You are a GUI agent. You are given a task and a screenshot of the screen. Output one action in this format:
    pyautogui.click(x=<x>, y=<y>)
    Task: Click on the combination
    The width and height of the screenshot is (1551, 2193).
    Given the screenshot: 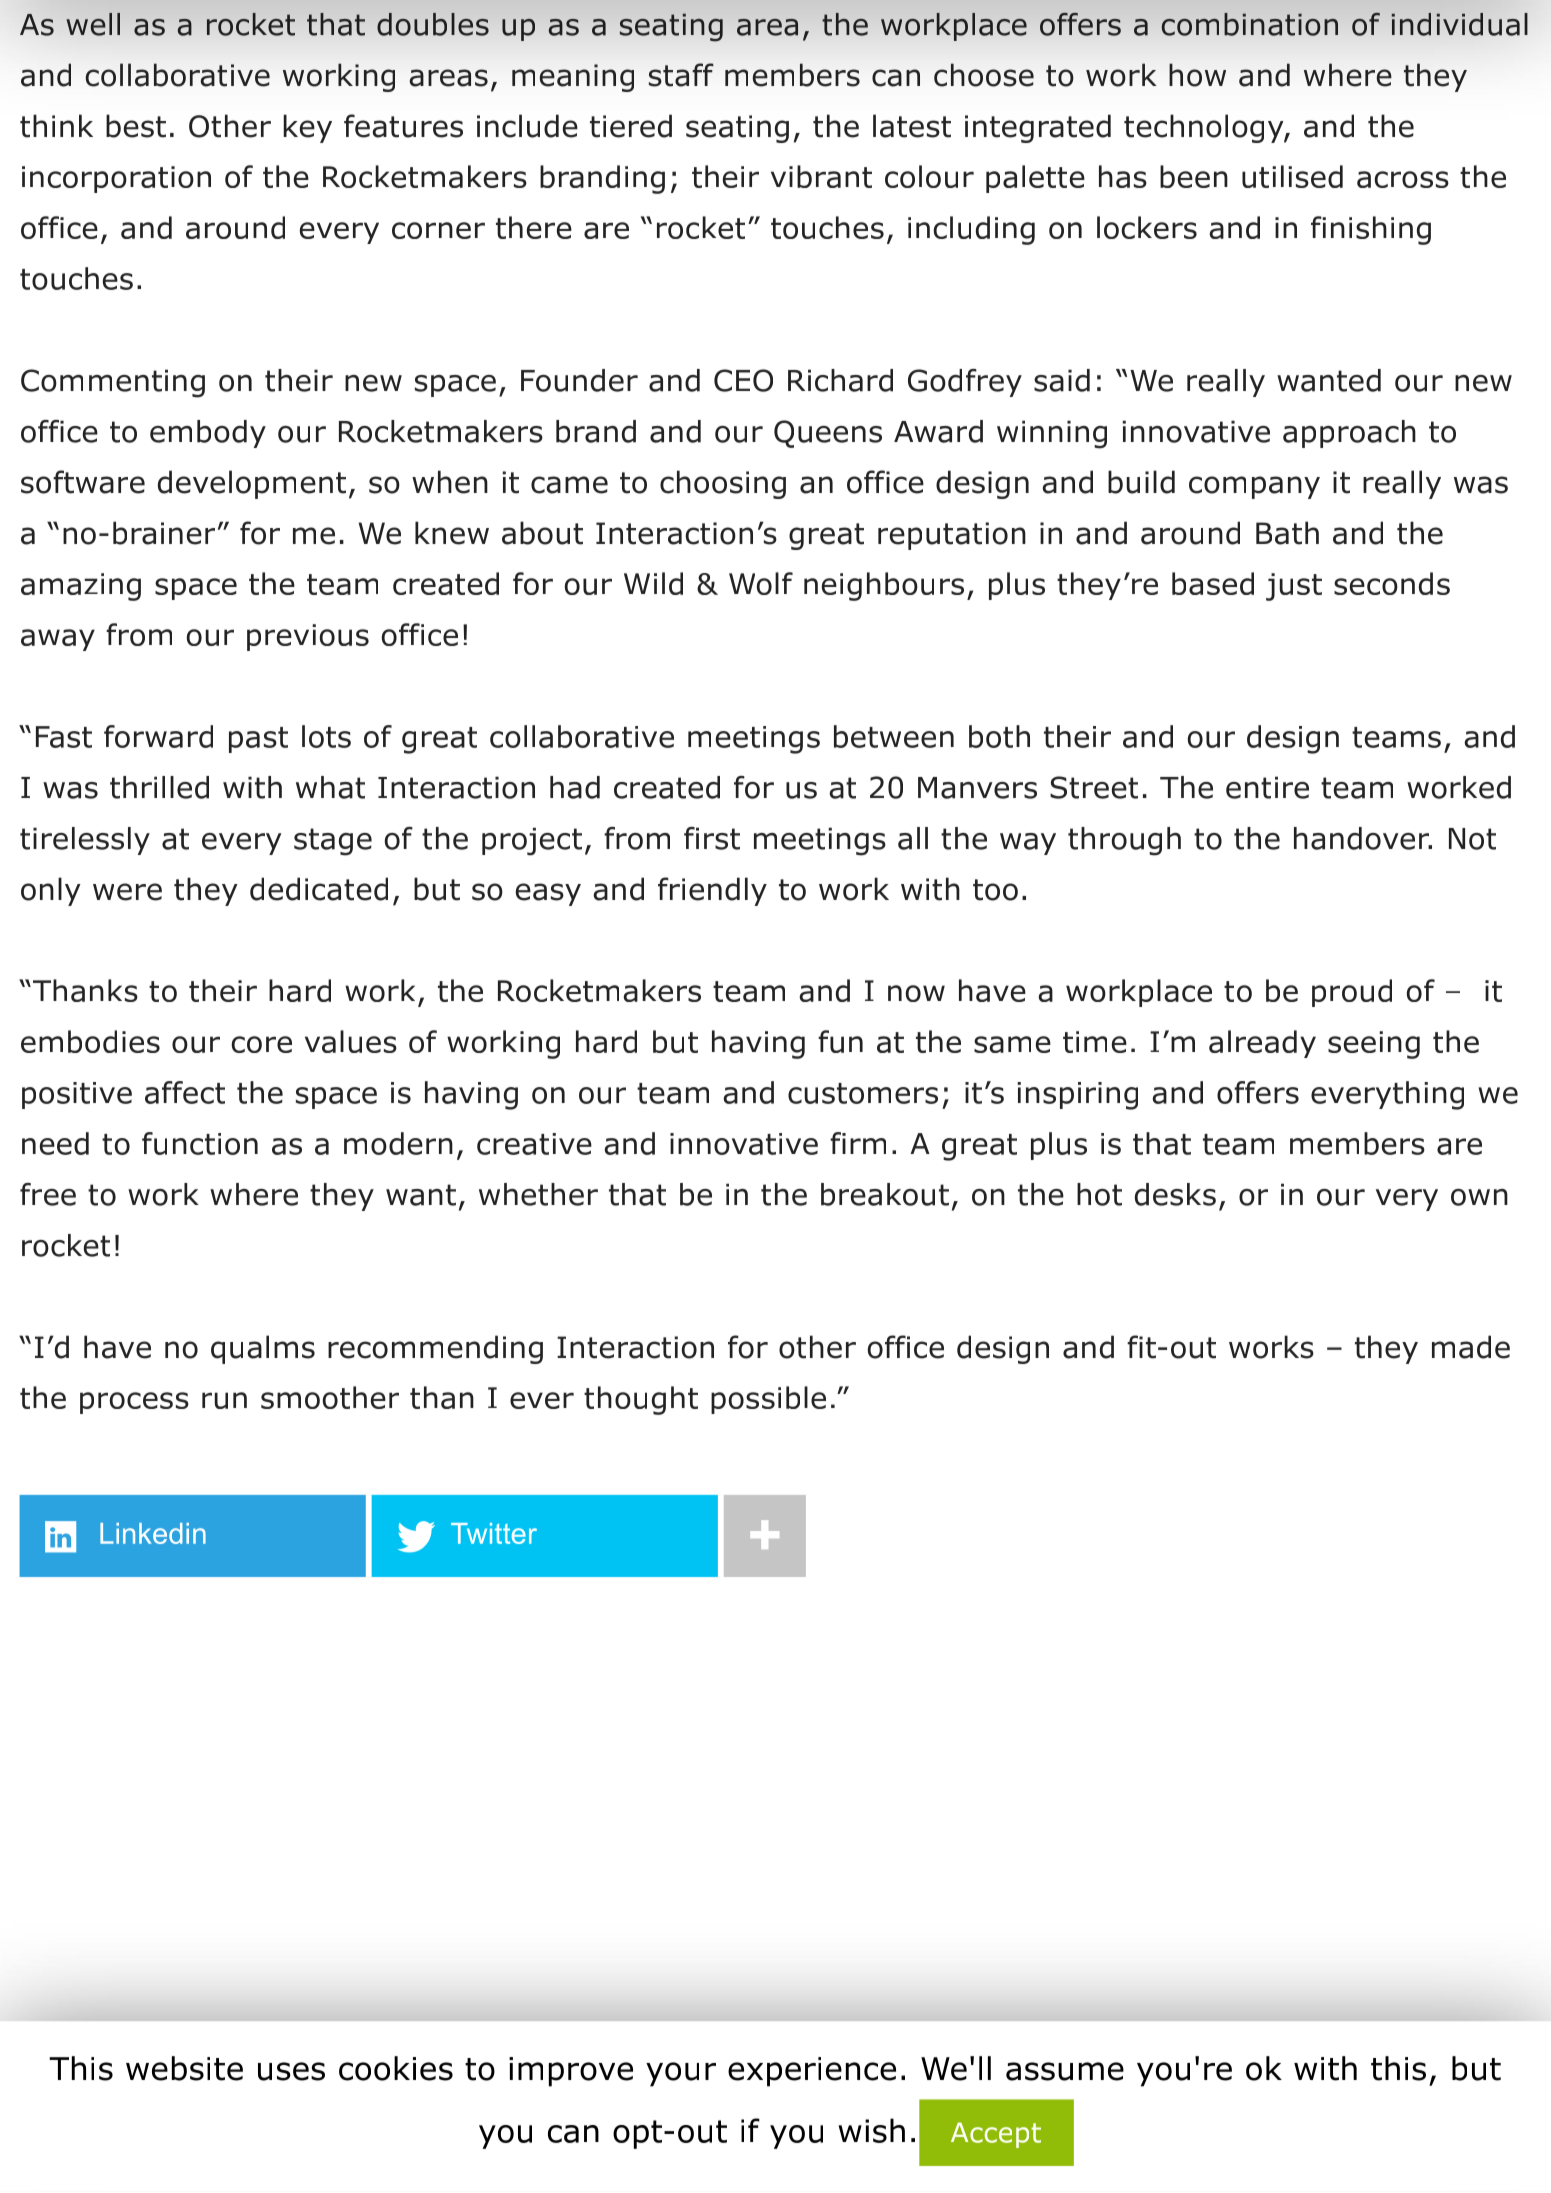 What is the action you would take?
    pyautogui.click(x=1250, y=24)
